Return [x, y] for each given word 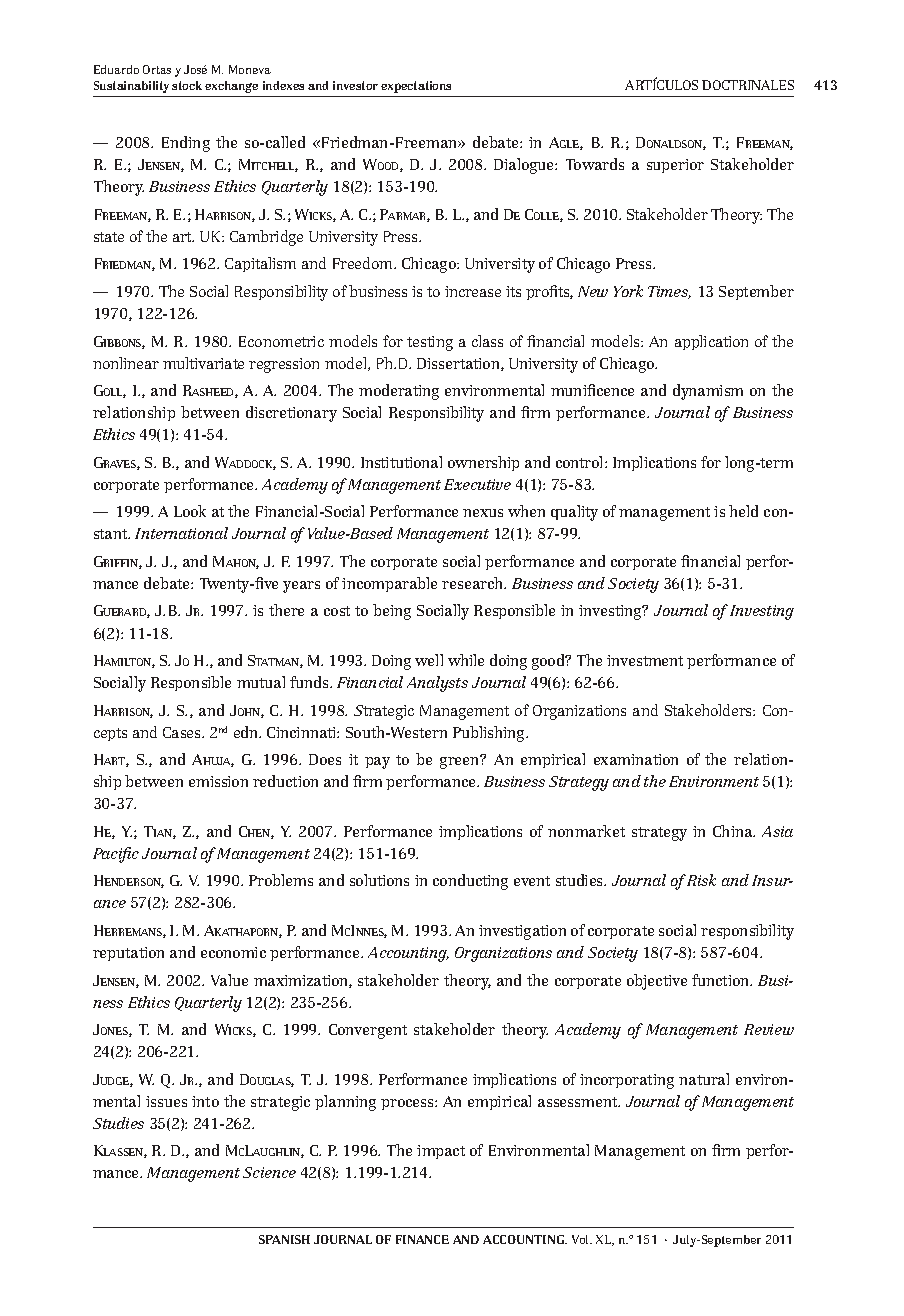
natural [704, 1079]
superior [675, 166]
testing [430, 343]
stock [187, 85]
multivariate [203, 363]
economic [233, 952]
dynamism [708, 392]
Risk [701, 880]
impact [441, 1152]
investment [645, 660]
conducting [470, 882]
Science [269, 1172]
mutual [261, 682]
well [429, 660]
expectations [416, 87]
